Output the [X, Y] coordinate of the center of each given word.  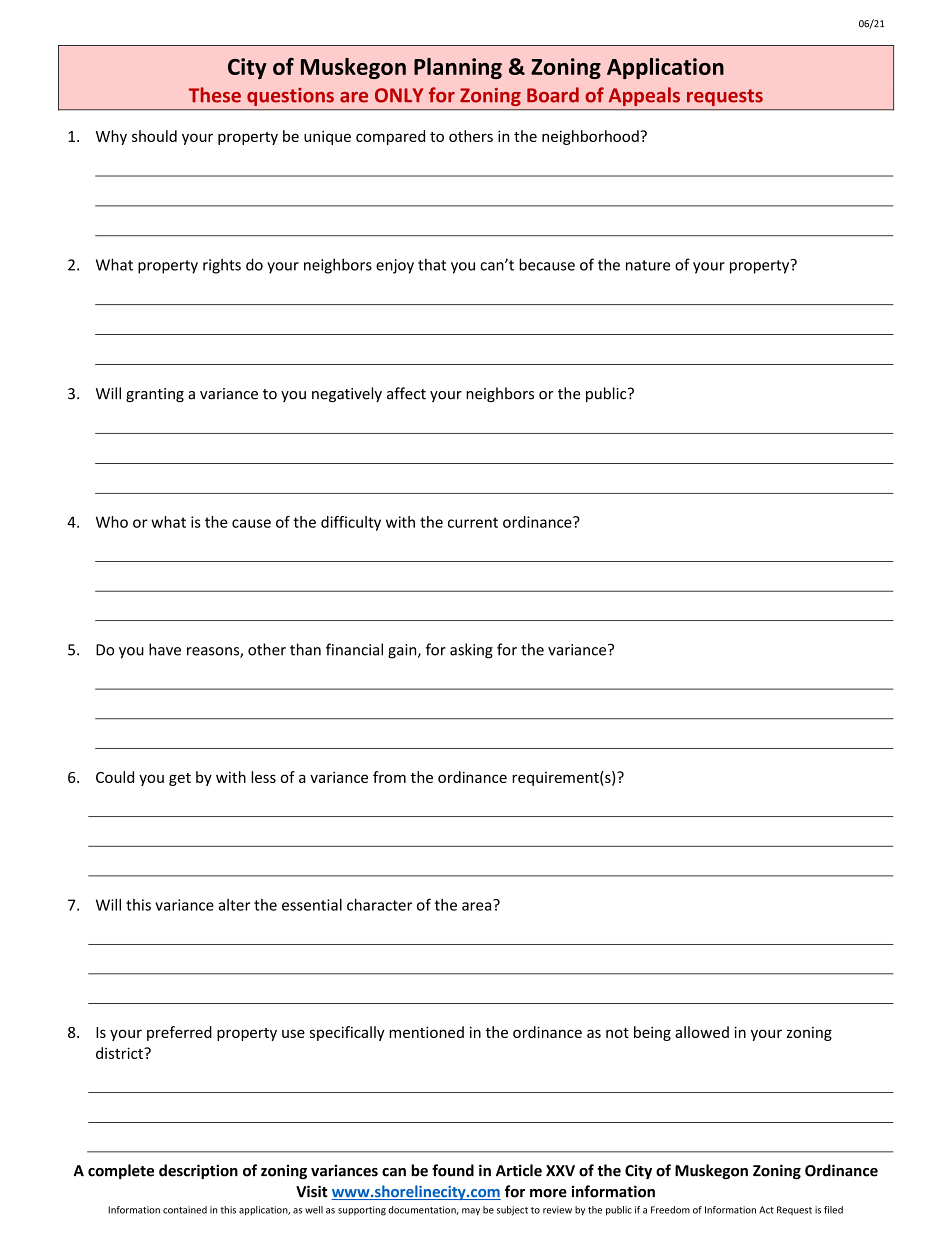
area [478, 905]
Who [112, 522]
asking [471, 651]
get [180, 779]
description [198, 1171]
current [473, 522]
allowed [702, 1032]
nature [648, 265]
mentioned [426, 1032]
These [215, 95]
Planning [458, 68]
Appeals [644, 96]
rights [222, 266]
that [432, 264]
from [389, 777]
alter [234, 905]
